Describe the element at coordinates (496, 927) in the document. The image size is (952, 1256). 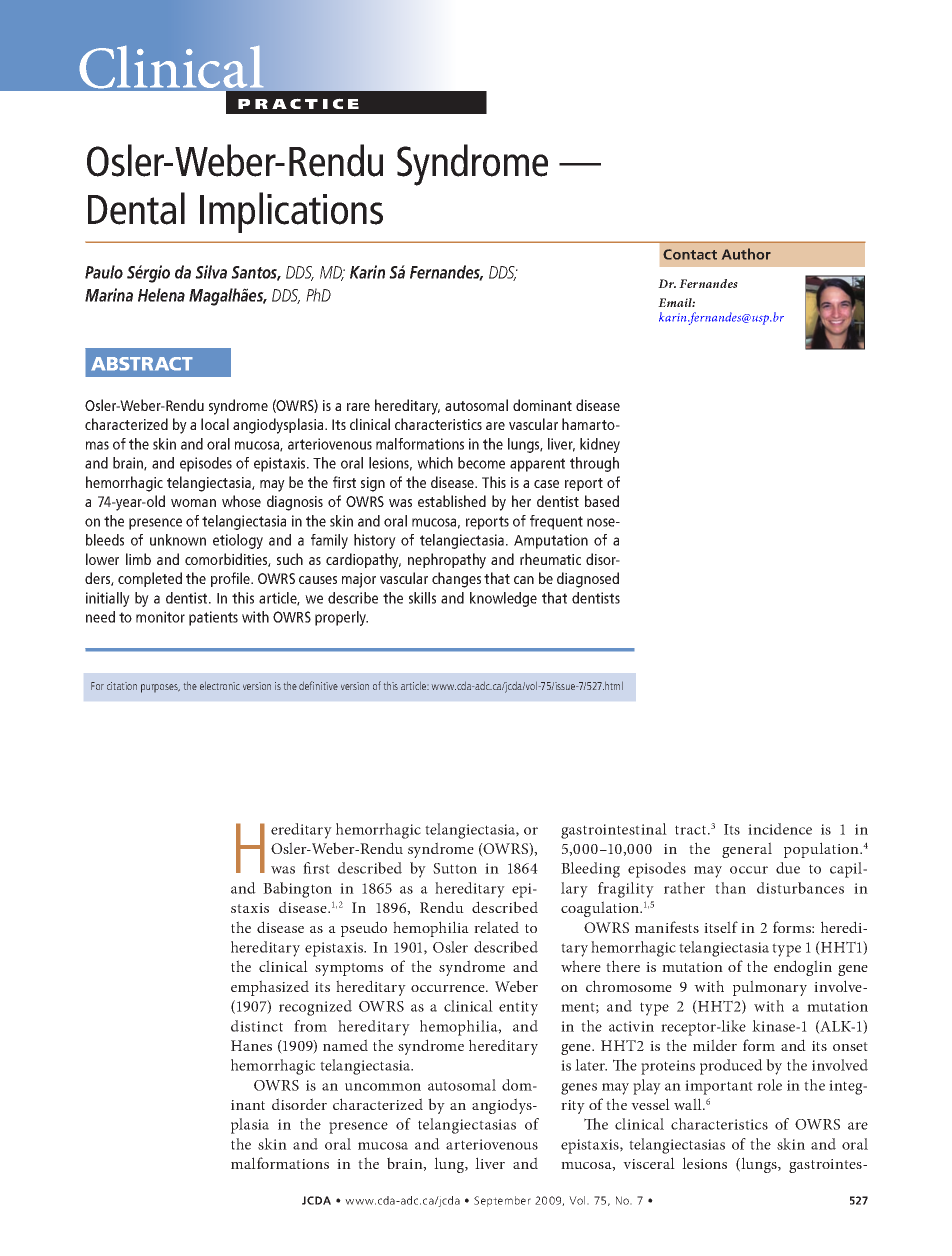
I see `related` at that location.
